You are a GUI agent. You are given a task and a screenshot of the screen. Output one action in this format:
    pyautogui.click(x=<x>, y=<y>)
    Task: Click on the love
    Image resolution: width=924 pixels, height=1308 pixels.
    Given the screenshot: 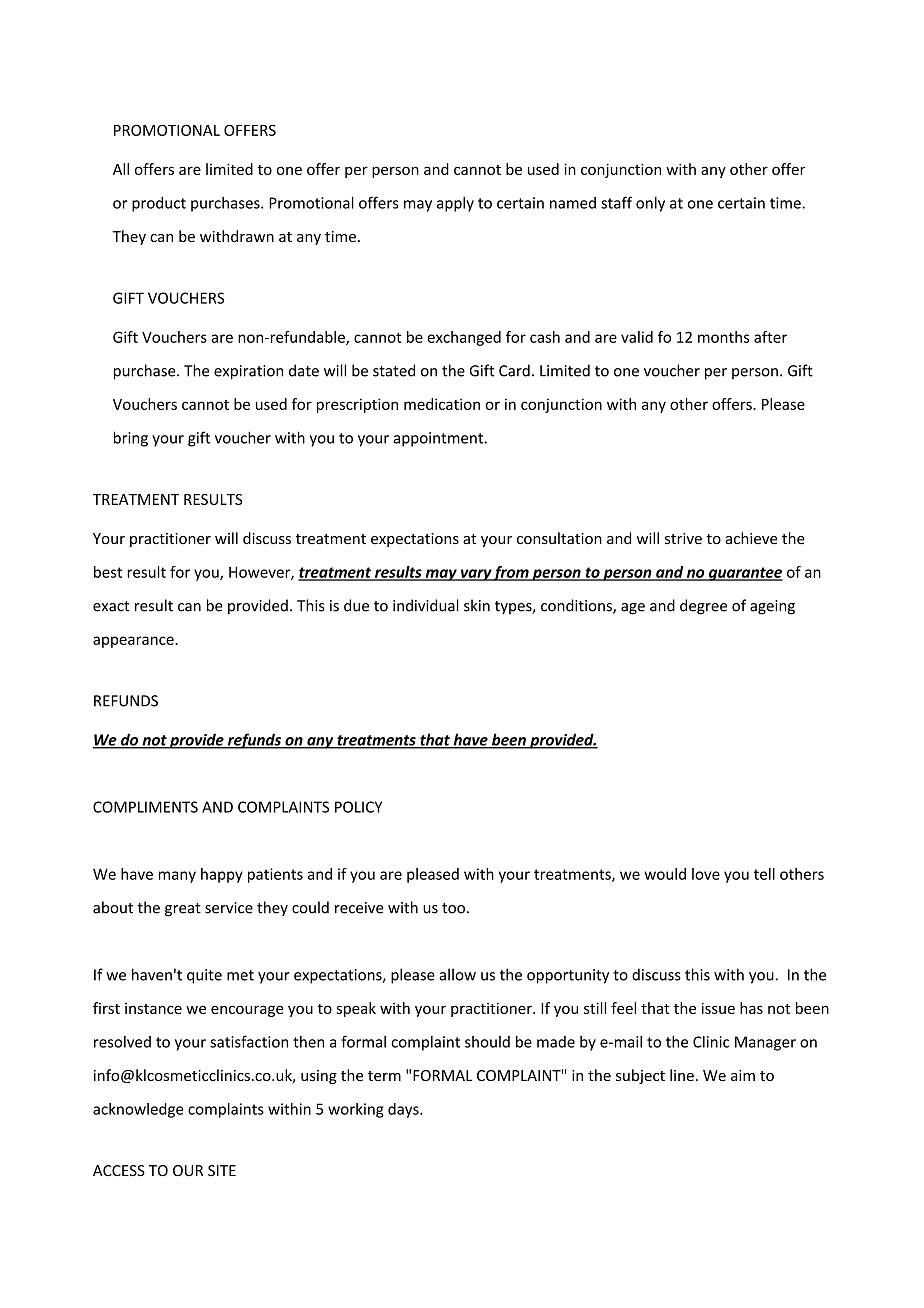 What is the action you would take?
    pyautogui.click(x=706, y=874)
